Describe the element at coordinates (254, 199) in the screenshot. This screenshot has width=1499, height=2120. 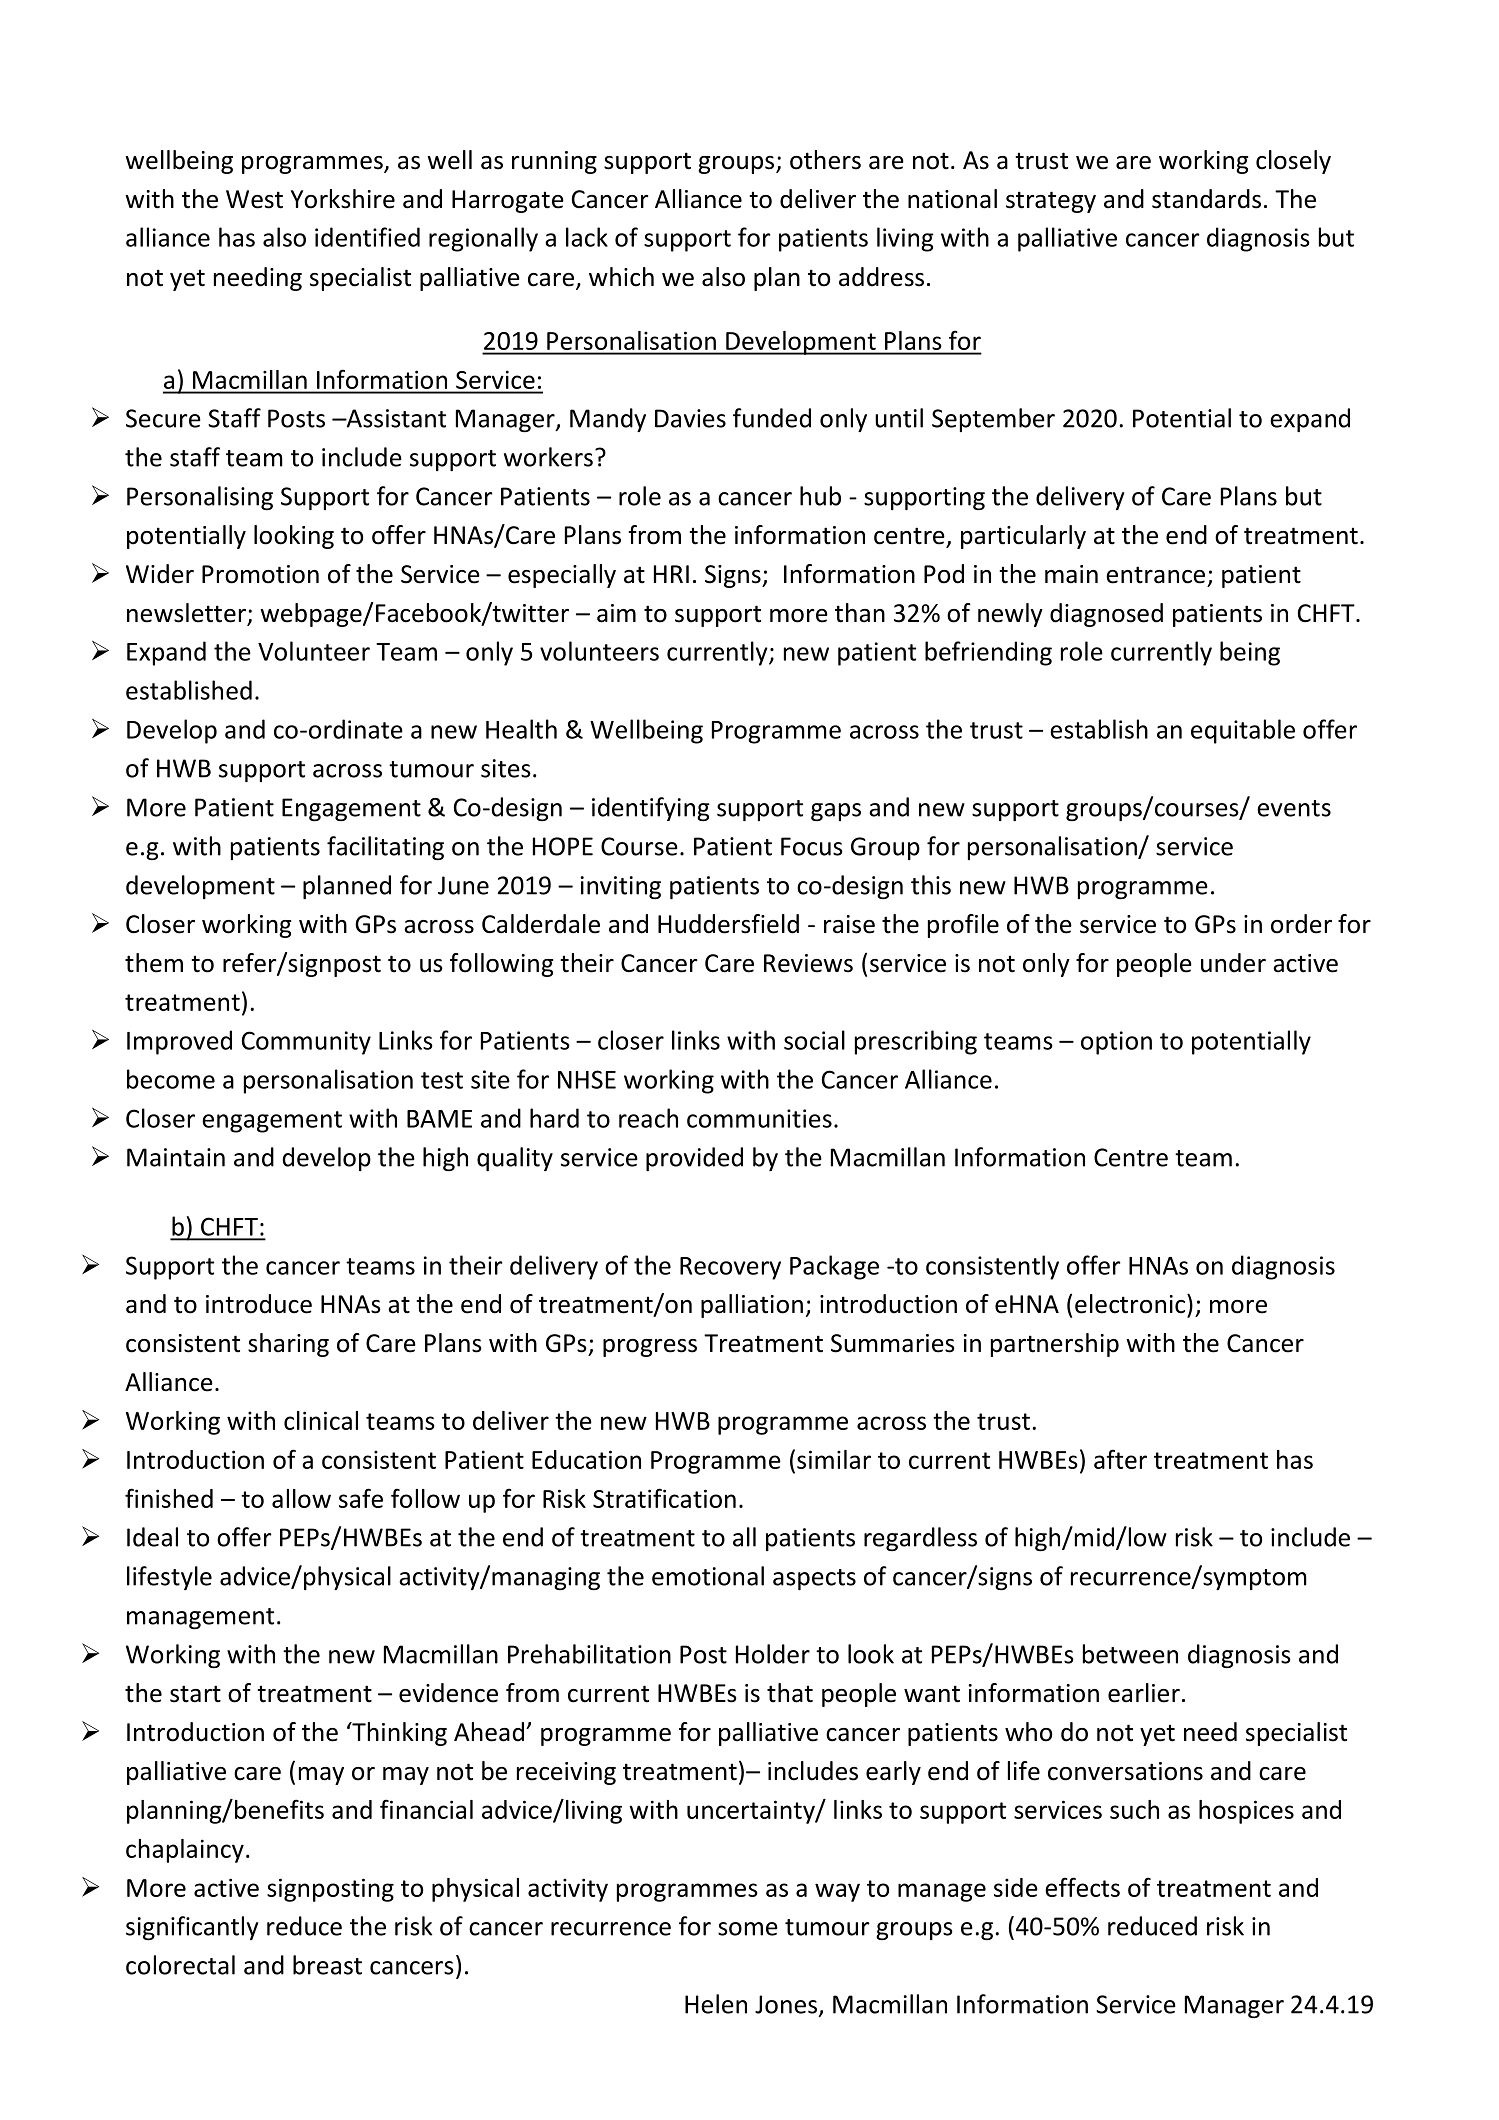
I see `West` at that location.
